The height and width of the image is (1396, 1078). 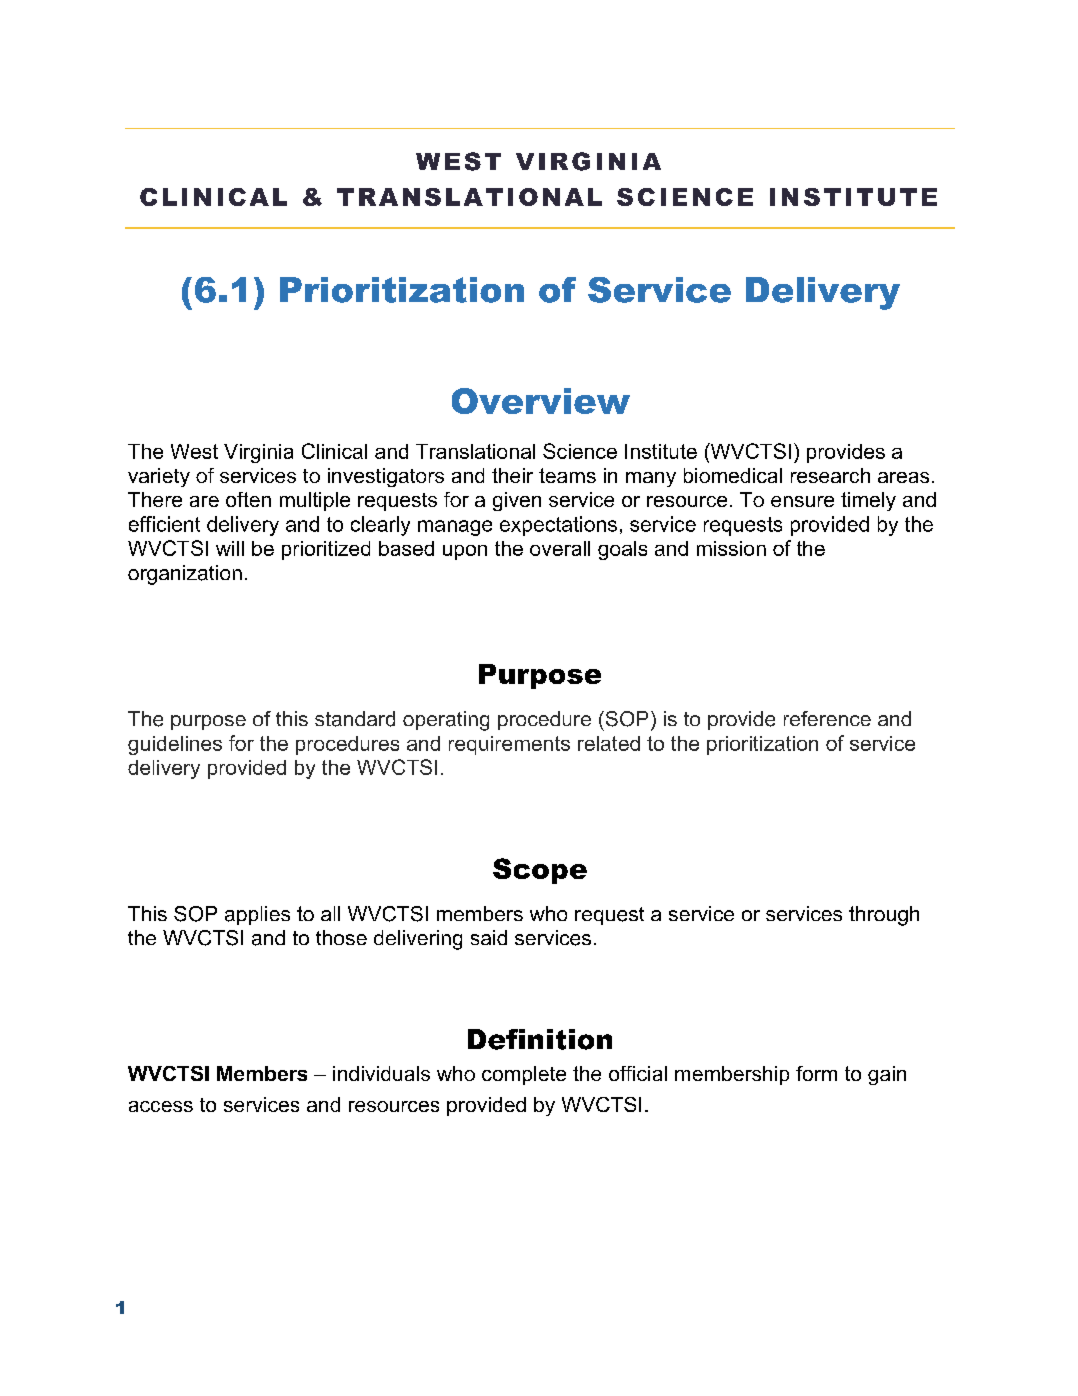 I want to click on reference, so click(x=827, y=718).
